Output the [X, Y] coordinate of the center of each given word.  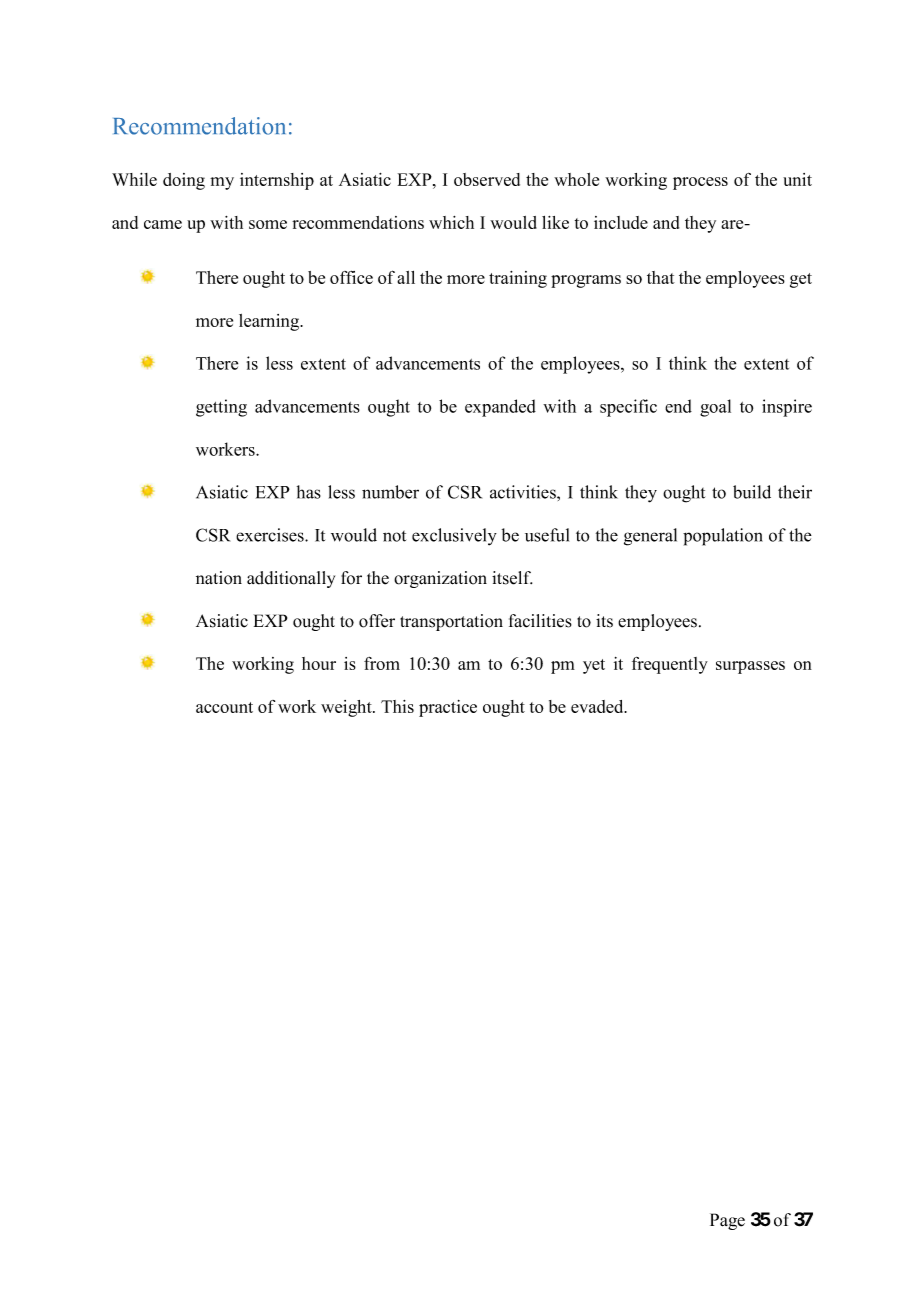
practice [448, 708]
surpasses [750, 667]
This [397, 706]
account [224, 707]
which [451, 222]
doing [184, 181]
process [700, 183]
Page [727, 1221]
